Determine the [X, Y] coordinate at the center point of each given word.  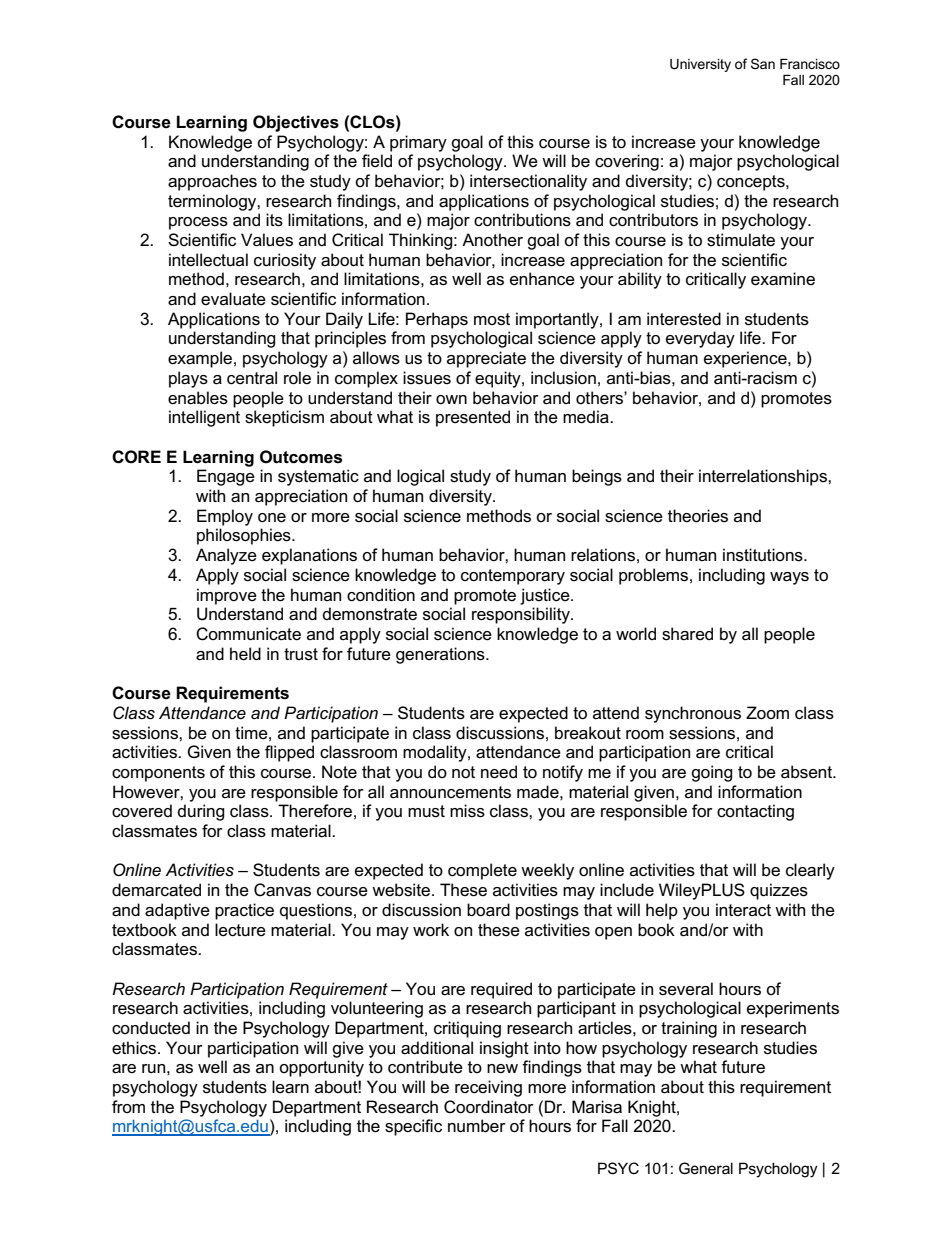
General [706, 1168]
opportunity [321, 1068]
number [477, 1126]
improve [227, 596]
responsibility [522, 615]
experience [746, 359]
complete [482, 871]
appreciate [486, 359]
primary [418, 143]
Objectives [296, 123]
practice [244, 911]
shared [687, 634]
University [700, 65]
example [200, 359]
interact [743, 910]
